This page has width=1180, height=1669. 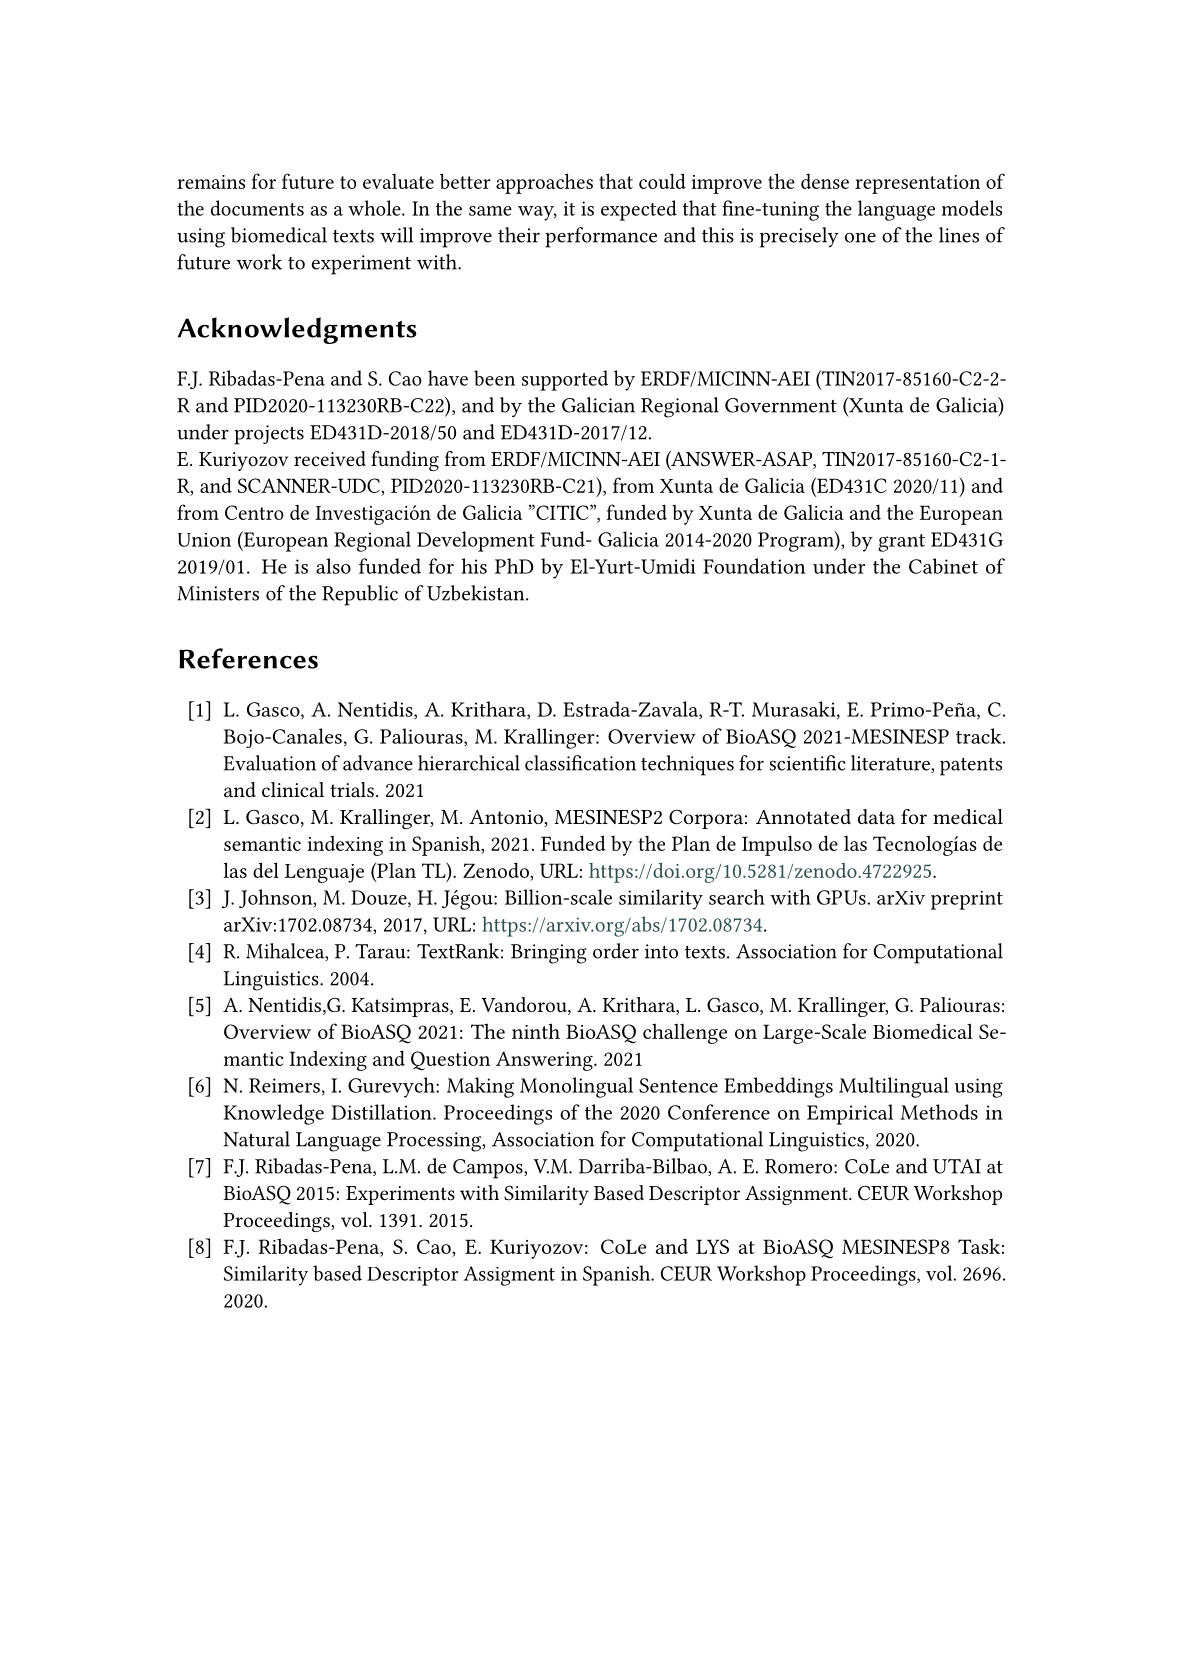 What do you see at coordinates (565, 380) in the page?
I see `supported` at bounding box center [565, 380].
